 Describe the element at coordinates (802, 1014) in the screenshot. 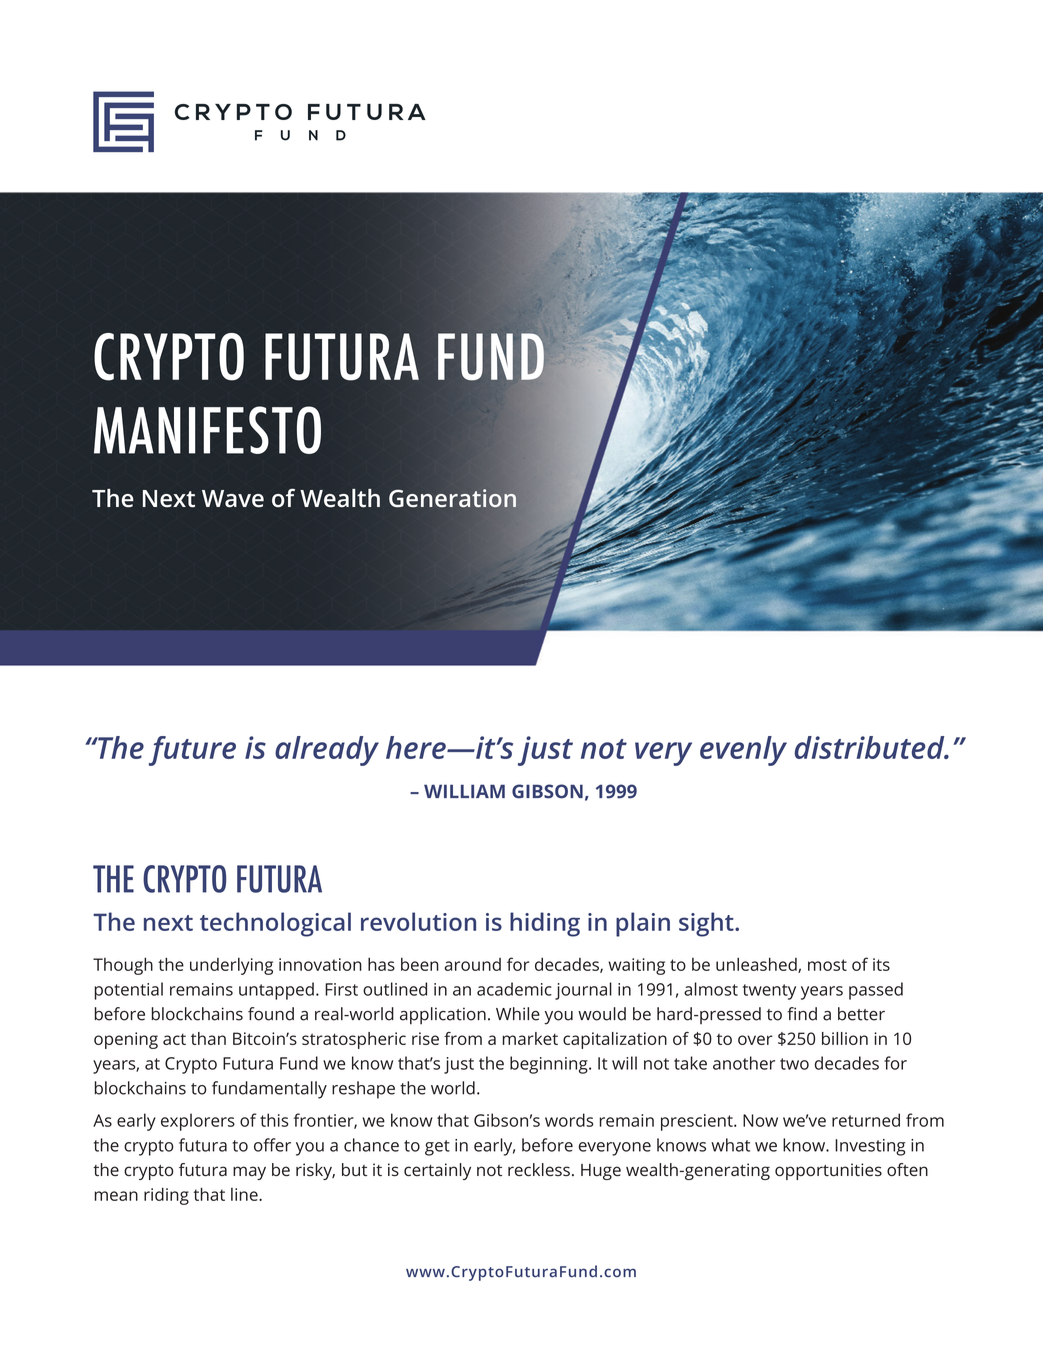

I see `find` at that location.
